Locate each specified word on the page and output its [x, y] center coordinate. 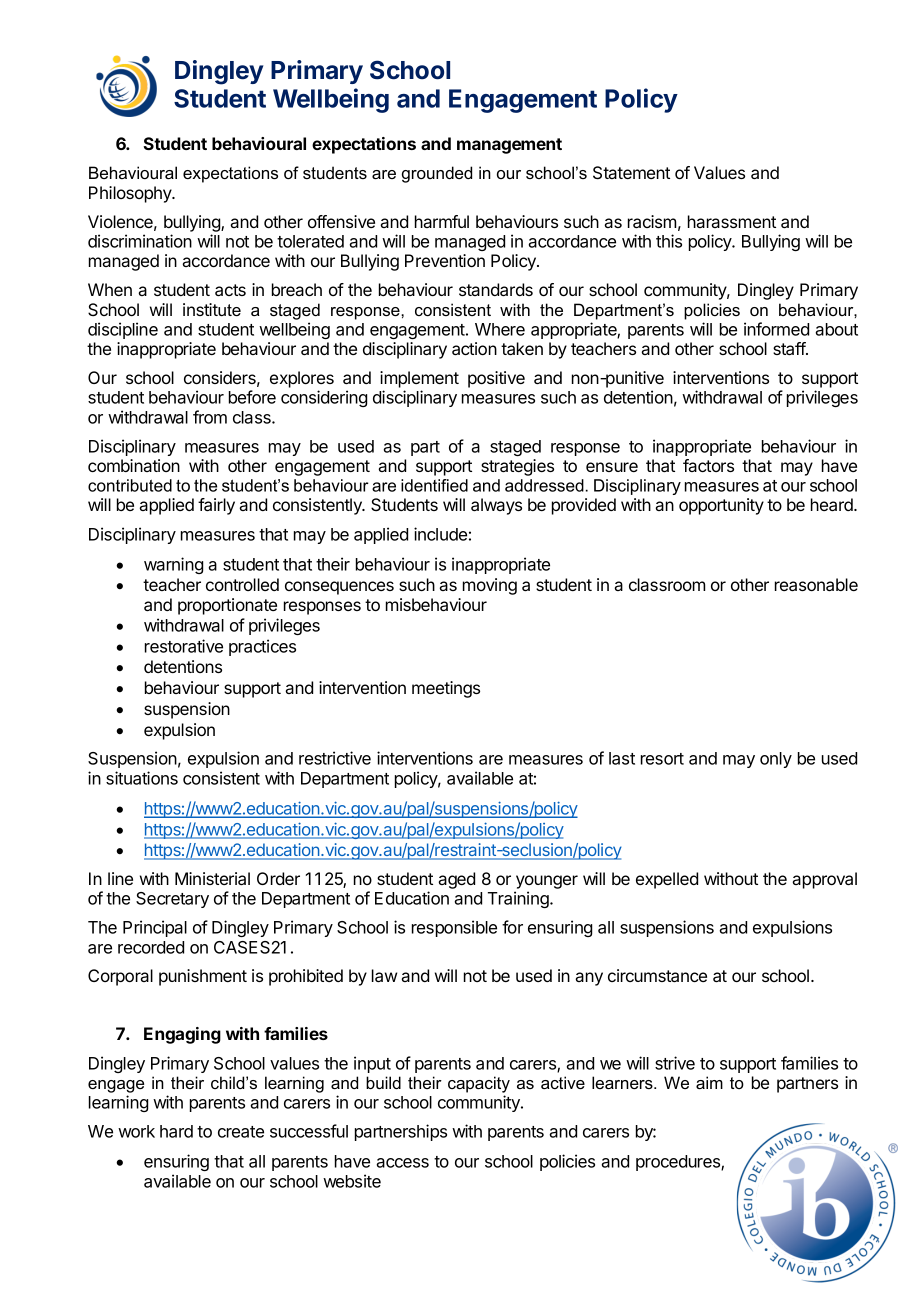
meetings [446, 689]
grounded [437, 174]
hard [176, 1131]
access [402, 1163]
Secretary [172, 900]
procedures [679, 1163]
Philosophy [131, 194]
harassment [732, 221]
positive [496, 379]
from [210, 417]
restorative [184, 646]
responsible [454, 928]
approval [824, 880]
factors [708, 465]
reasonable [816, 584]
